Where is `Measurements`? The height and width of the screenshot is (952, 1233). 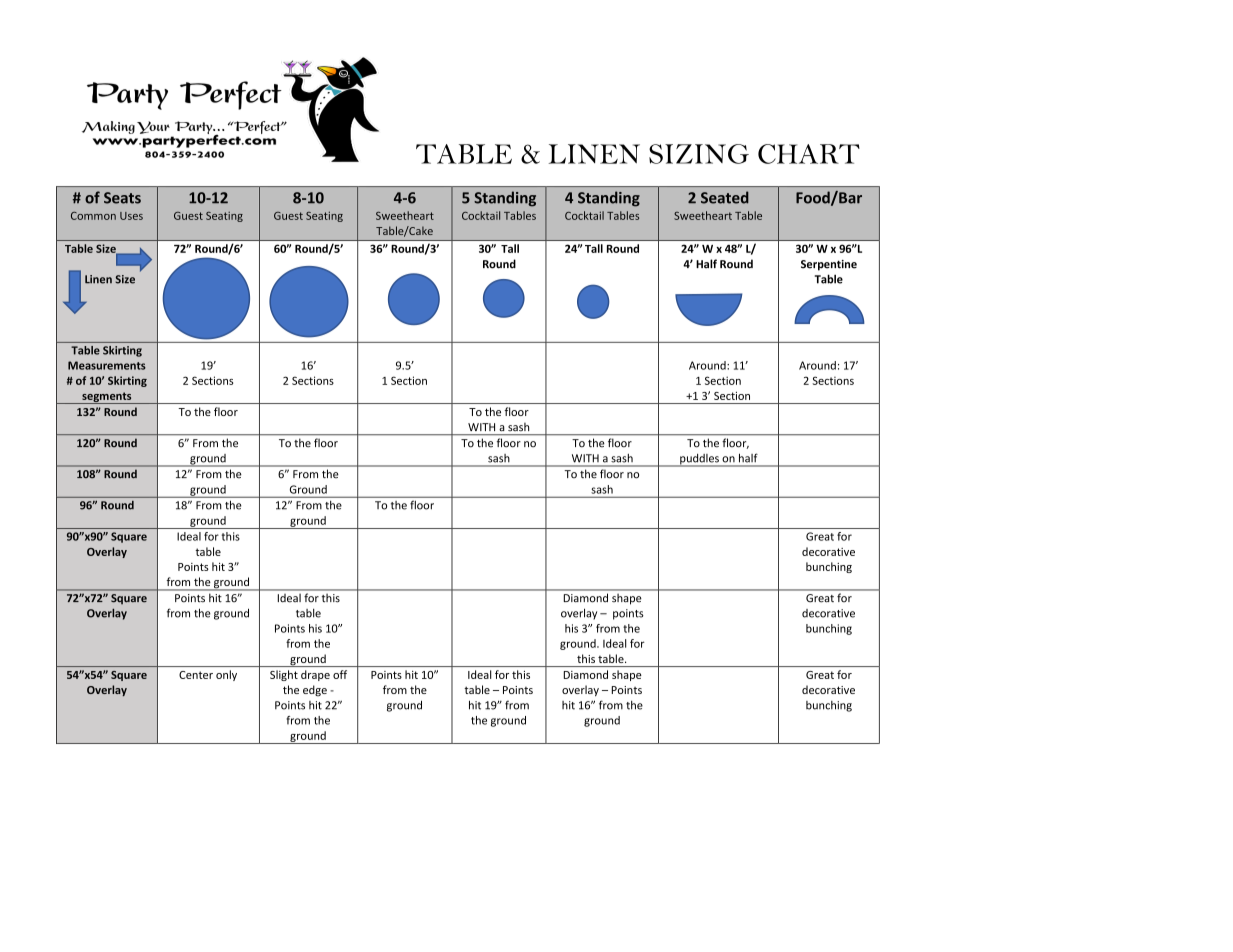 Measurements is located at coordinates (107, 365).
